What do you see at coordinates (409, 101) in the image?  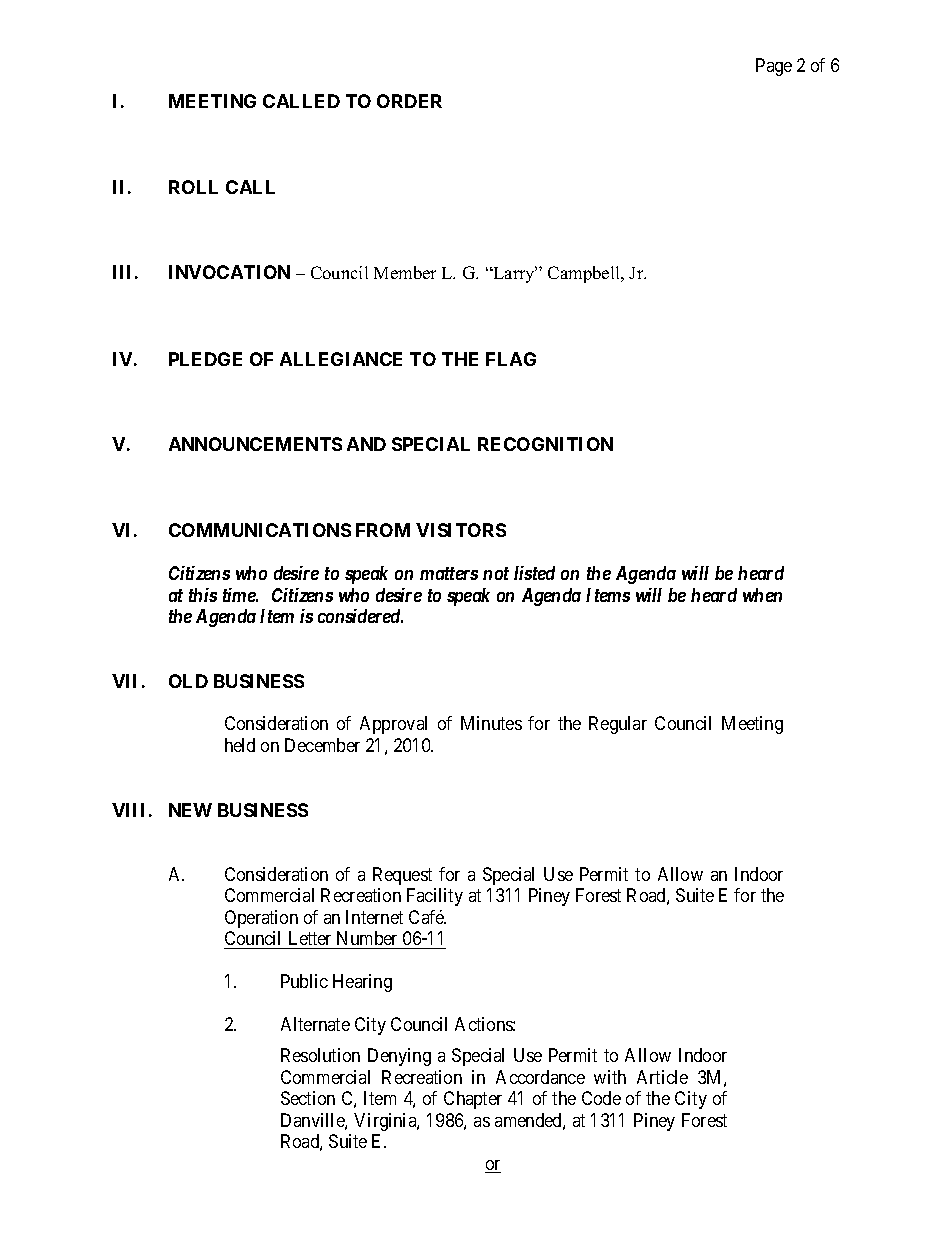 I see `ORDER` at bounding box center [409, 101].
